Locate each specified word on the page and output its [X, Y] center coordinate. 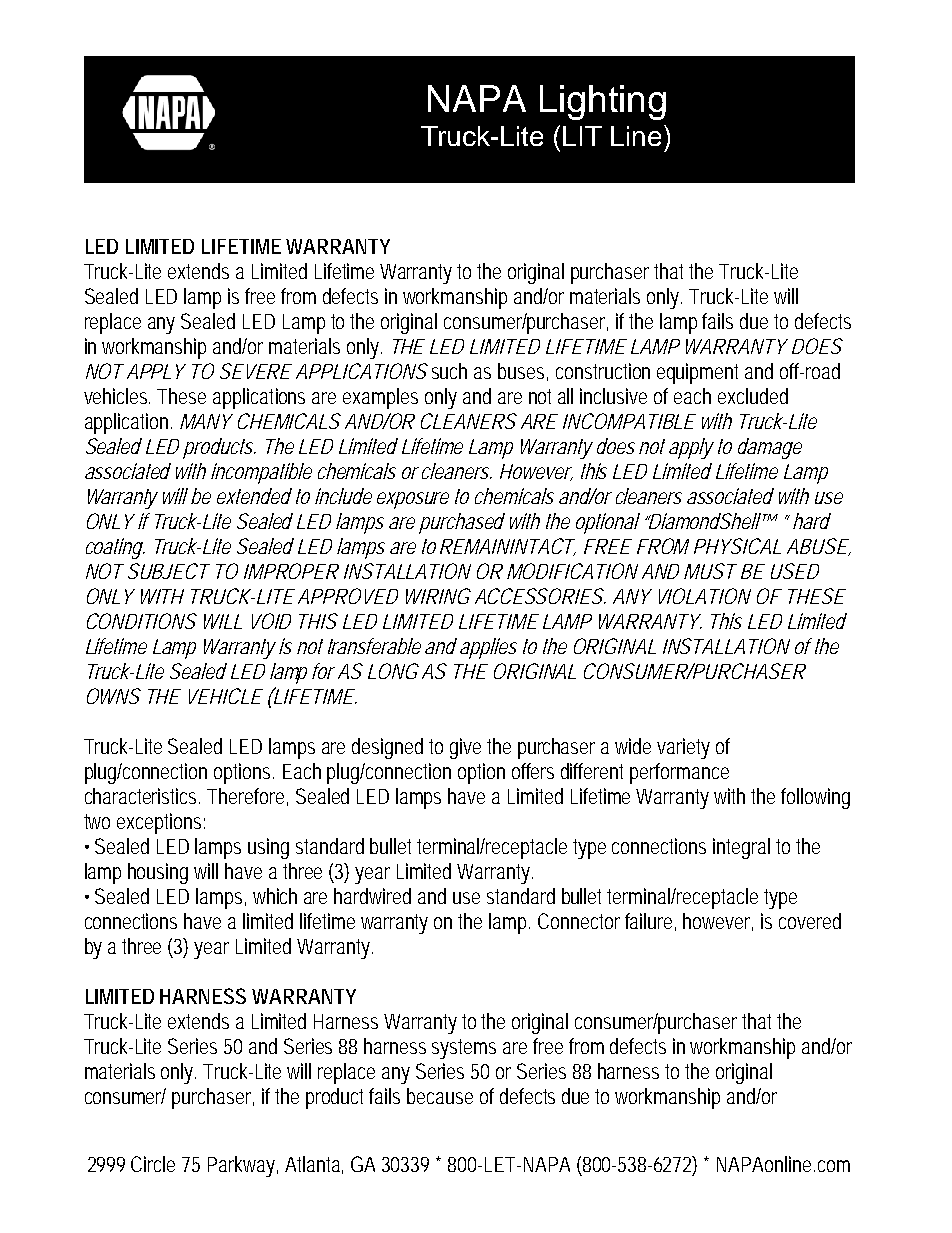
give [465, 748]
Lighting [603, 102]
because [440, 1096]
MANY [206, 421]
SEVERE [256, 371]
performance [679, 773]
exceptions [161, 823]
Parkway [243, 1166]
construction [603, 371]
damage [770, 448]
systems [464, 1049]
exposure [413, 500]
